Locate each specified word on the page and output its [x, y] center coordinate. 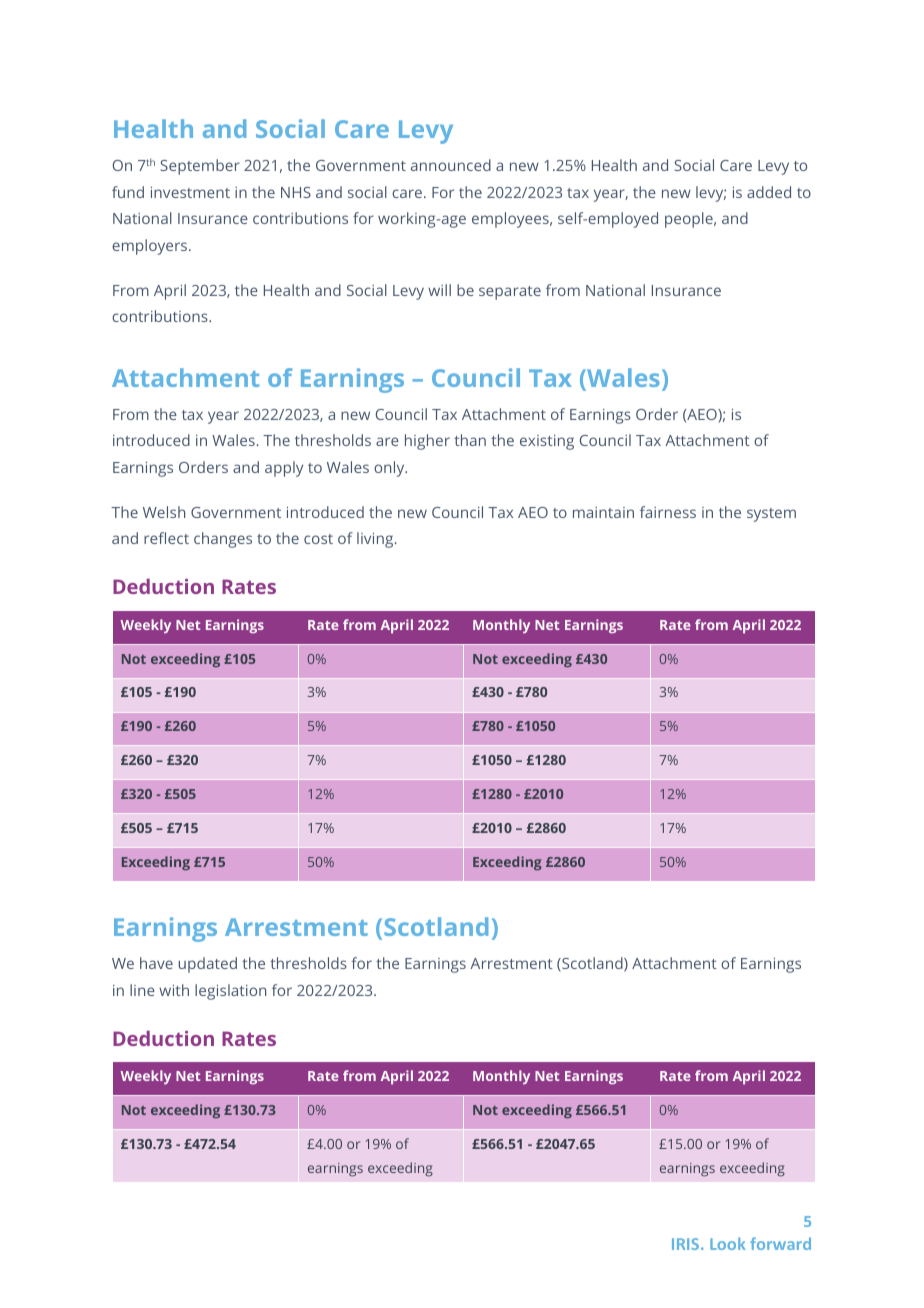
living [376, 540]
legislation [230, 992]
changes [223, 540]
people [690, 220]
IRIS [687, 1244]
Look [728, 1243]
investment [190, 192]
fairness [668, 512]
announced [451, 165]
